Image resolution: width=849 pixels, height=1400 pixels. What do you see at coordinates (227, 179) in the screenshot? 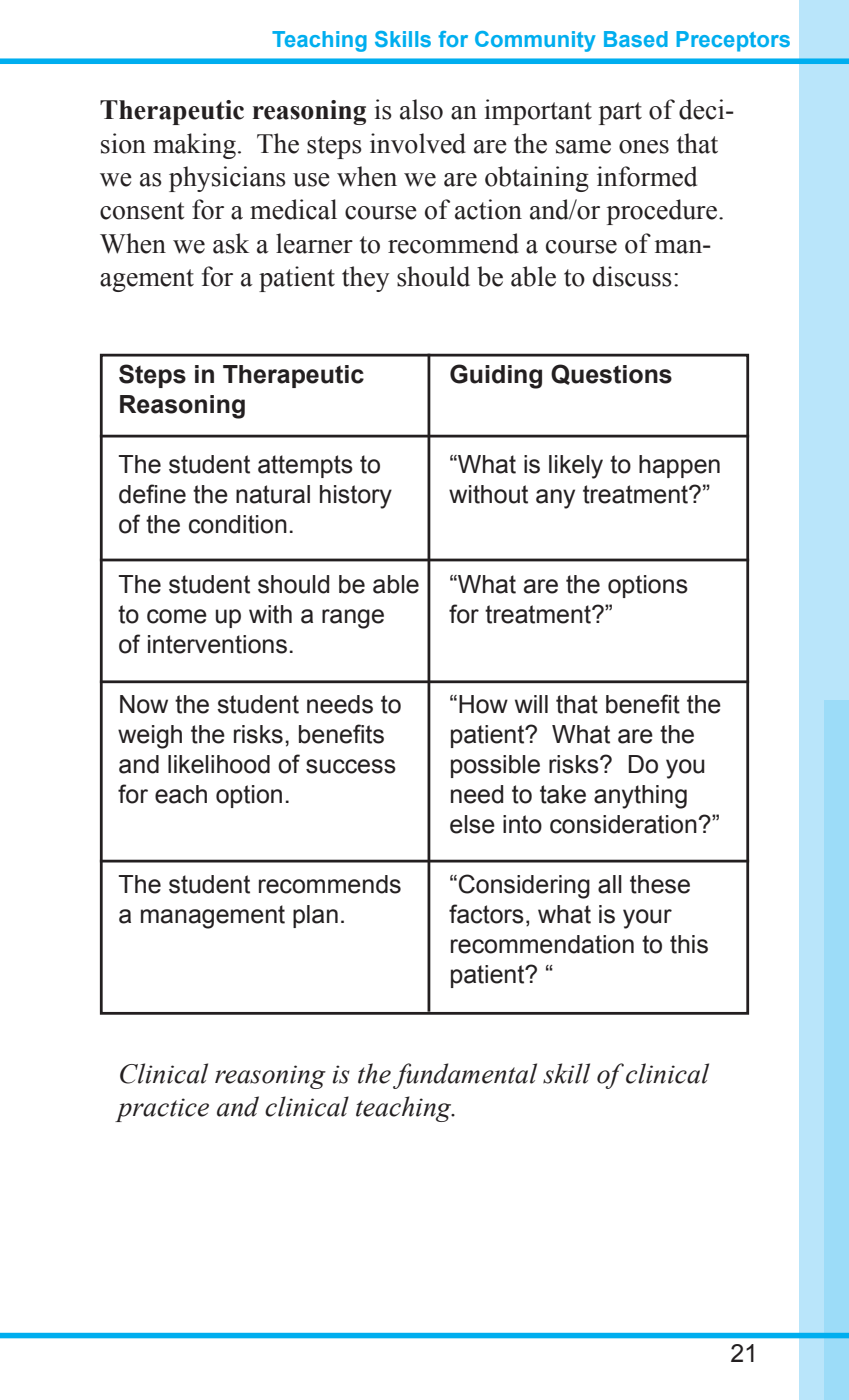
I see `physicians` at bounding box center [227, 179].
